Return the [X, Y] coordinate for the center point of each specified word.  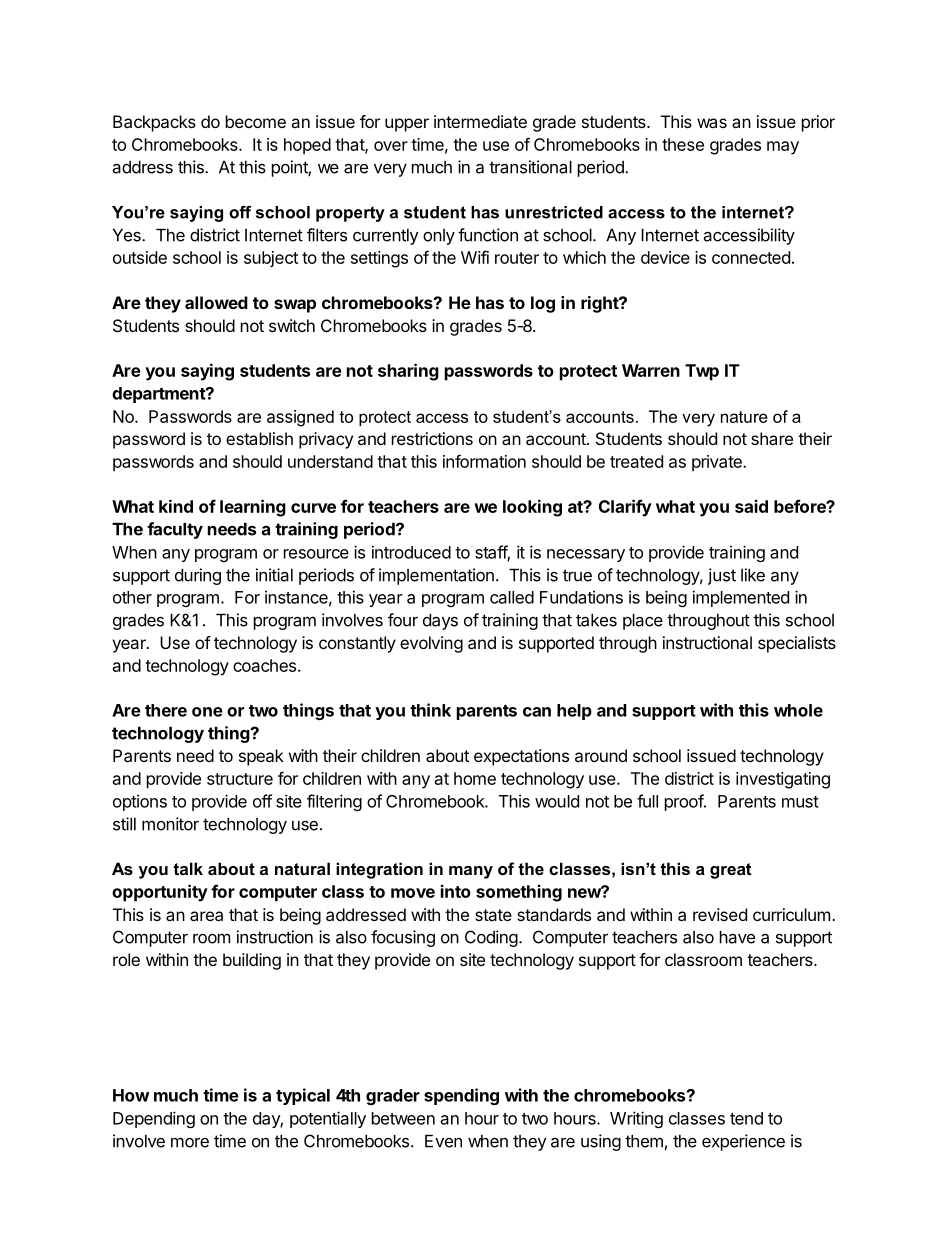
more [190, 1142]
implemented [741, 598]
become [256, 121]
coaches [264, 665]
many [471, 872]
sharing [408, 372]
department [159, 395]
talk [188, 868]
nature [744, 417]
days [440, 621]
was [712, 123]
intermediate [480, 121]
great [730, 871]
